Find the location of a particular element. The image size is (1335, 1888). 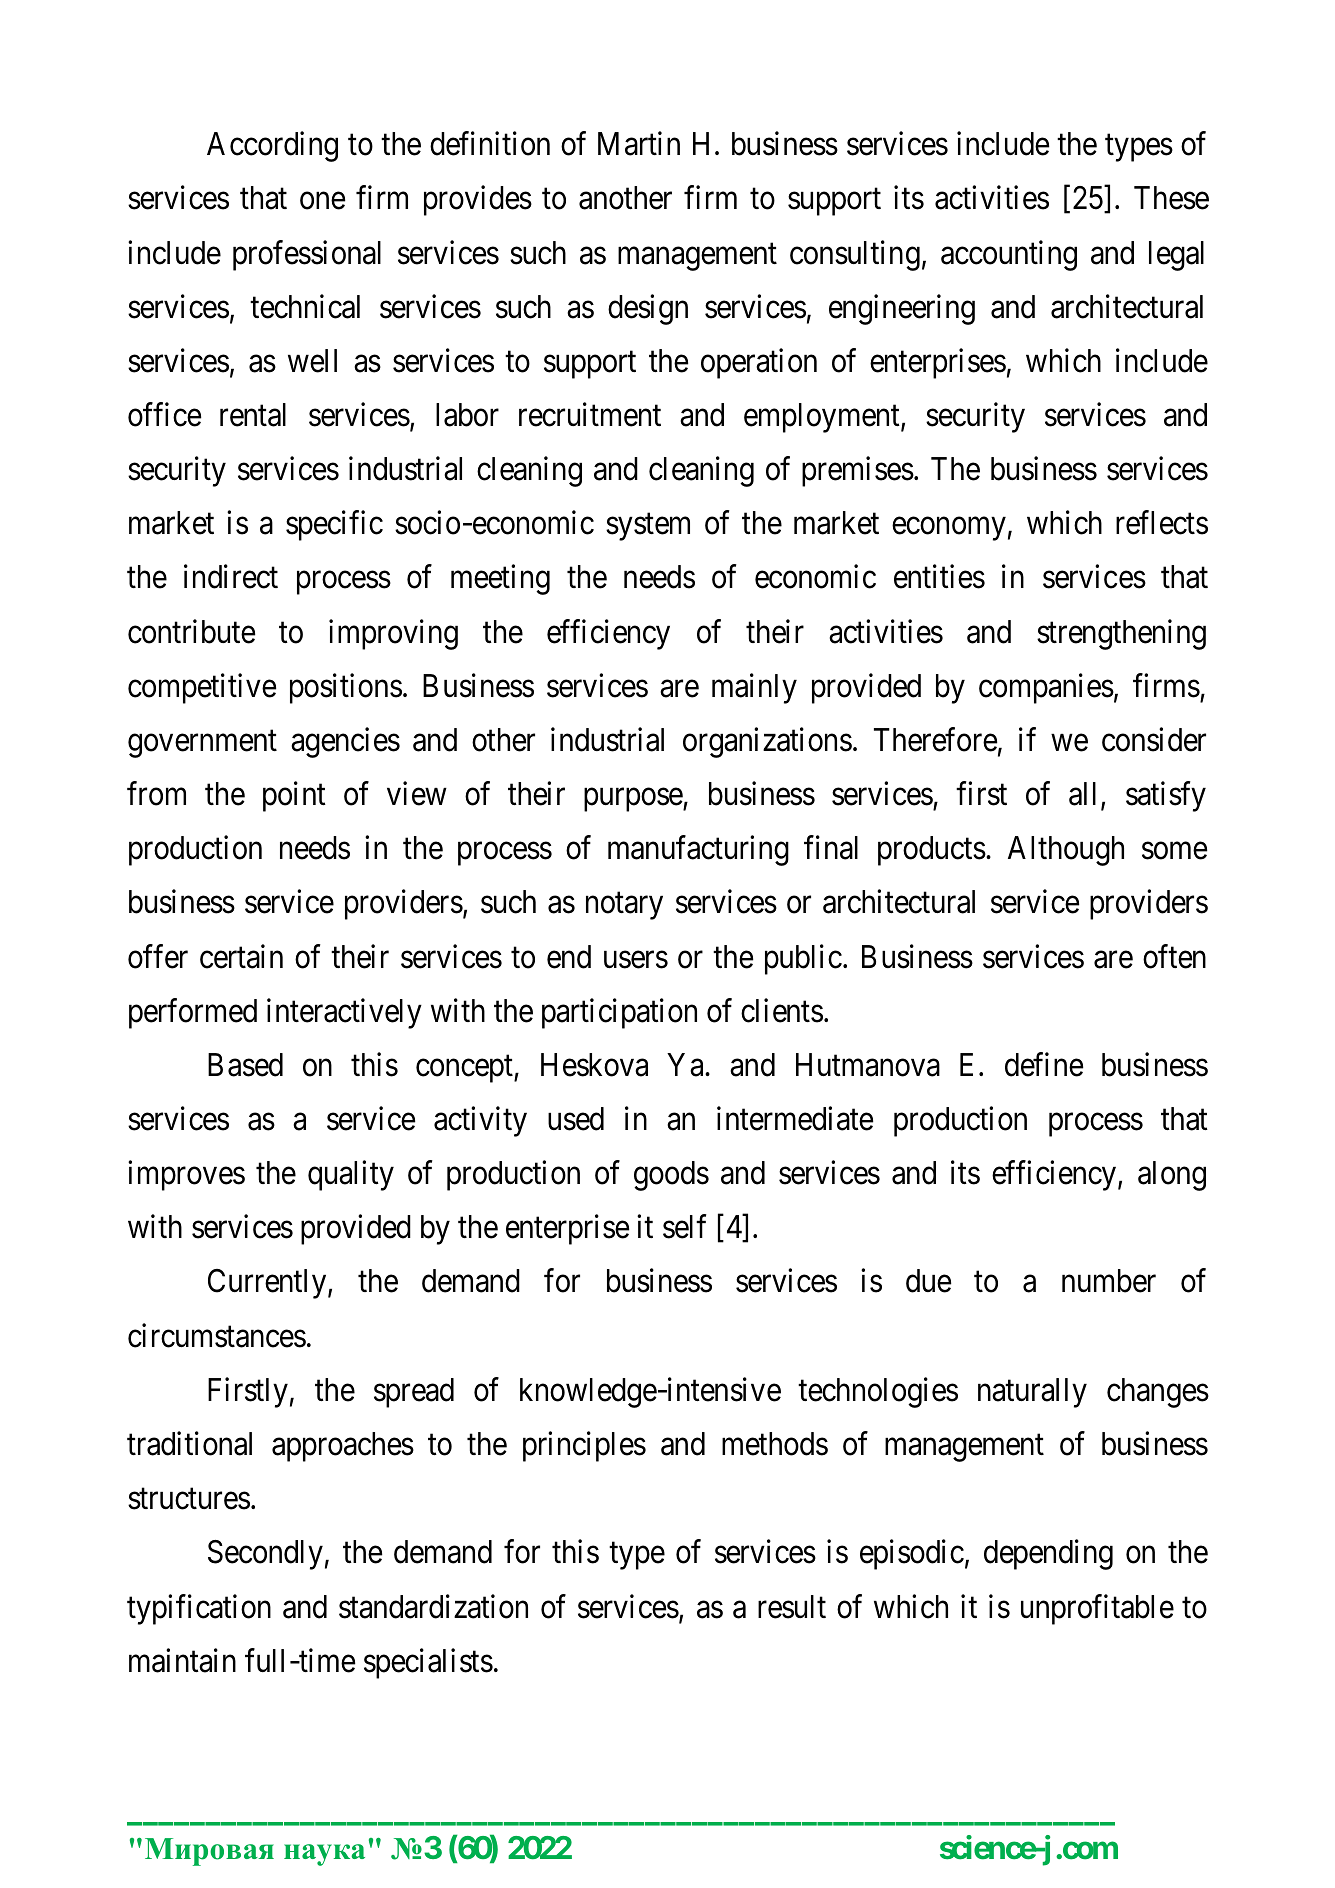

Although is located at coordinates (1066, 851).
